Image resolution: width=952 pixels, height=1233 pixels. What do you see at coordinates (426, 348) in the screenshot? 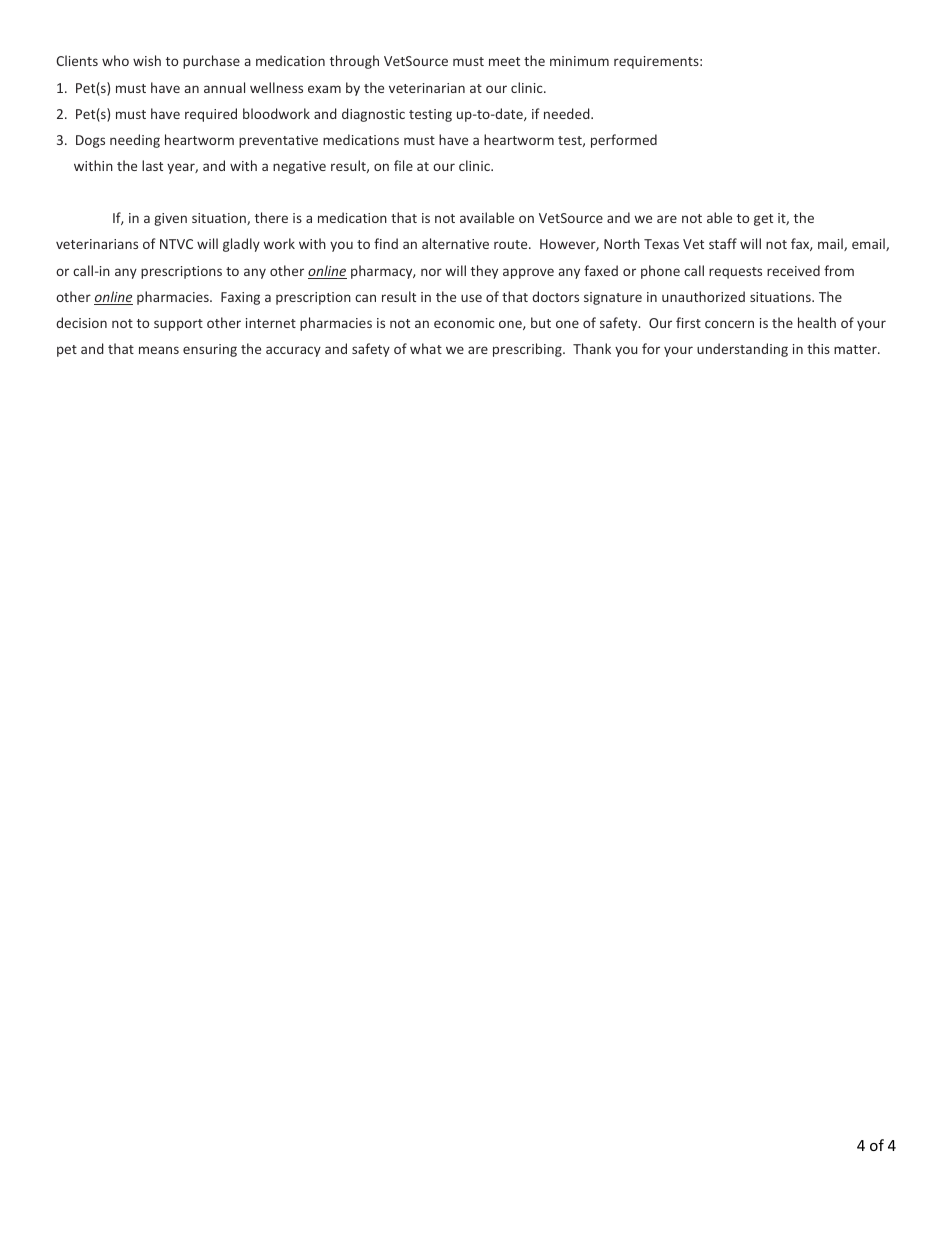
I see `what` at bounding box center [426, 348].
